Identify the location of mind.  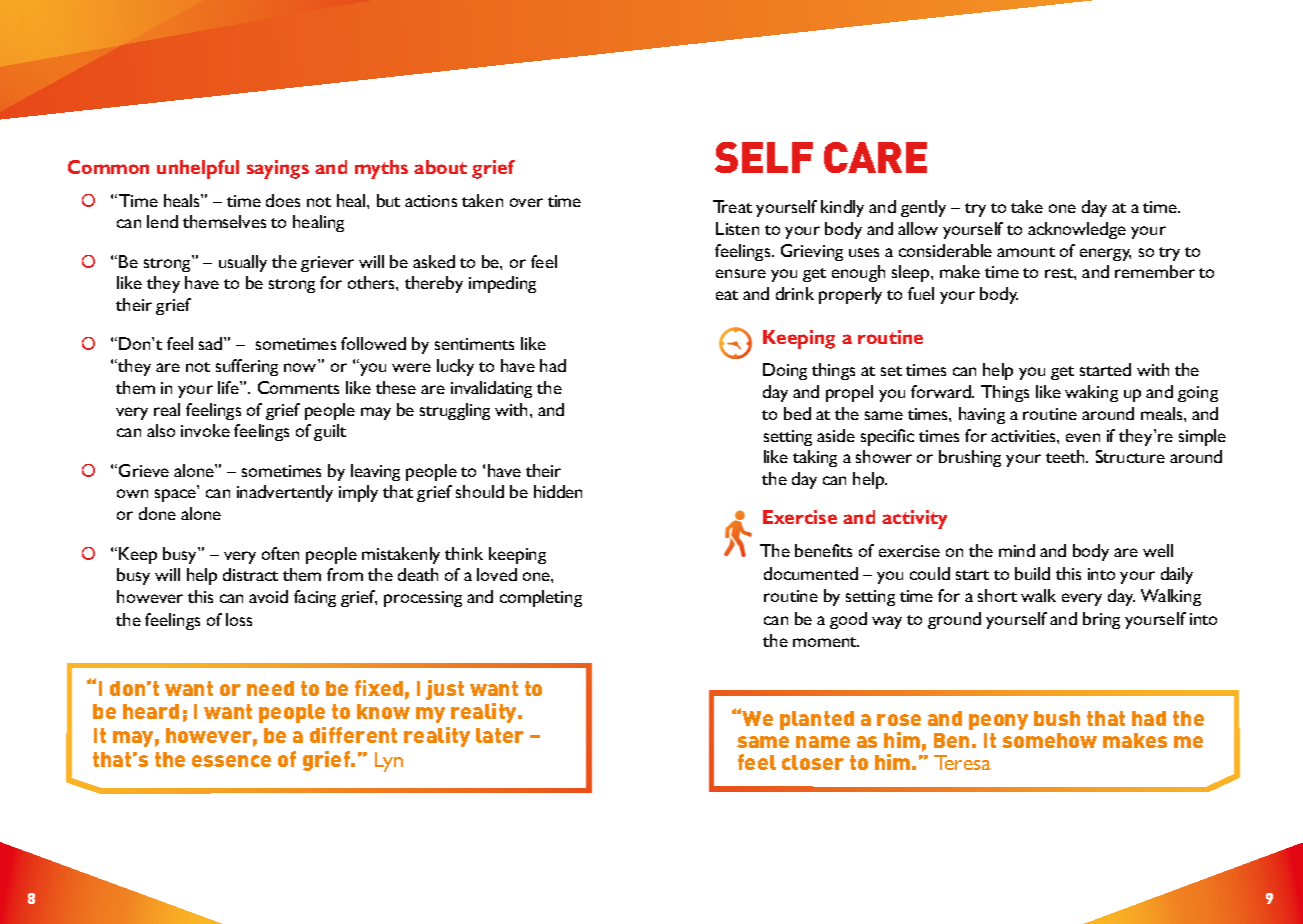
(1017, 550).
